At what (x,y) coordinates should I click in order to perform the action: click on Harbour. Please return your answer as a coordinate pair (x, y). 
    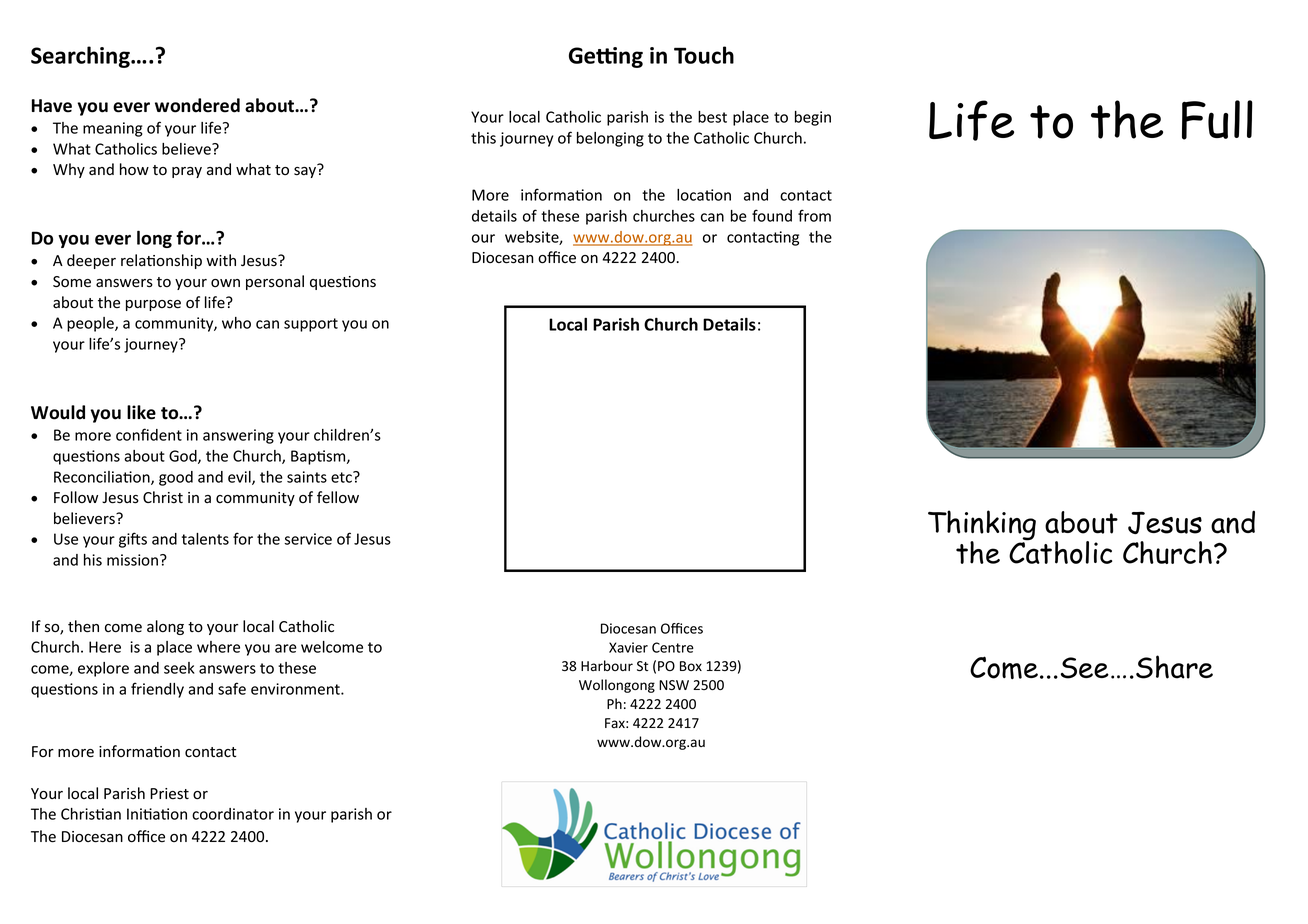
    Looking at the image, I should click on (607, 665).
